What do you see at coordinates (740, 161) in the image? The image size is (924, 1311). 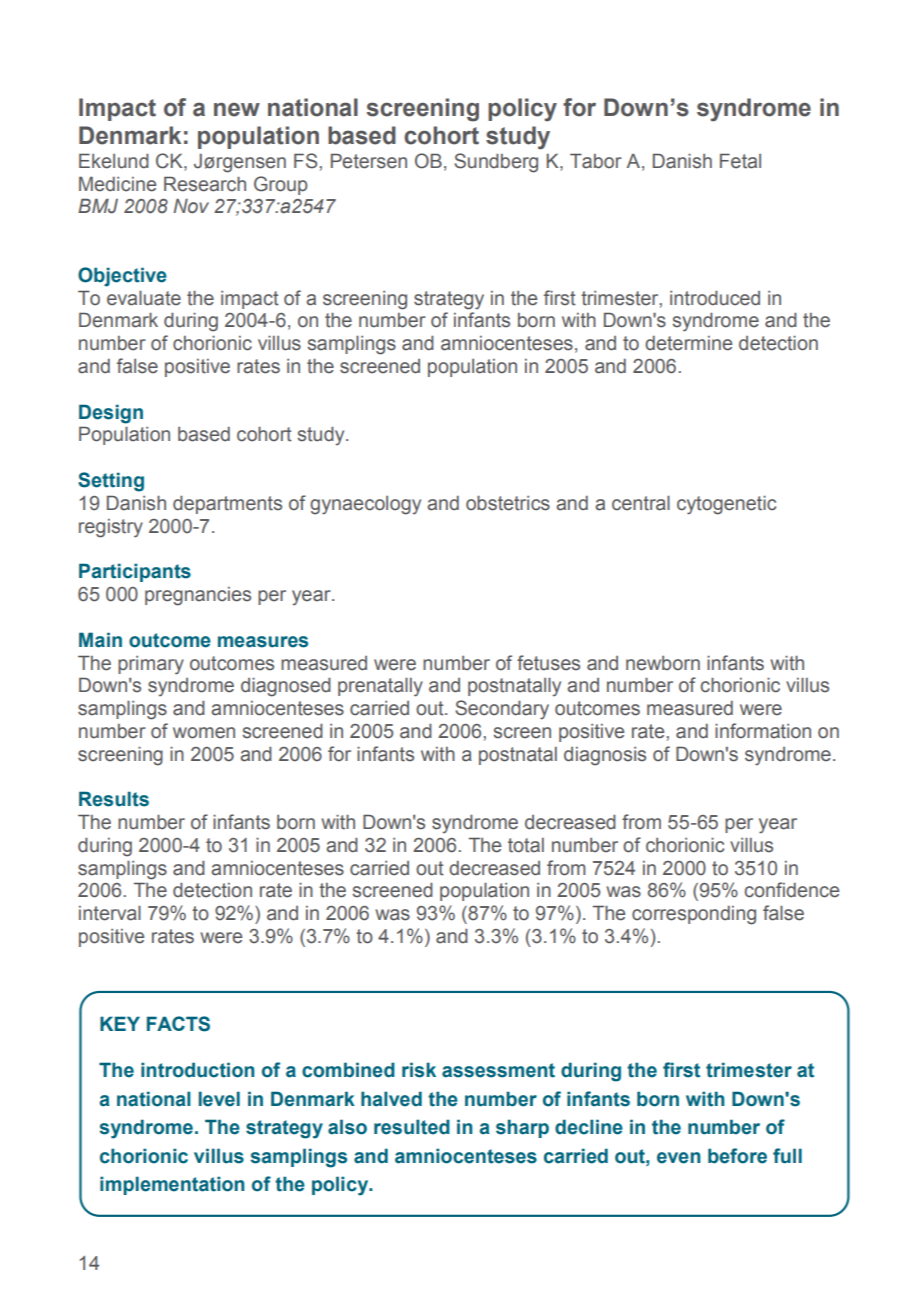 I see `Fetal` at bounding box center [740, 161].
